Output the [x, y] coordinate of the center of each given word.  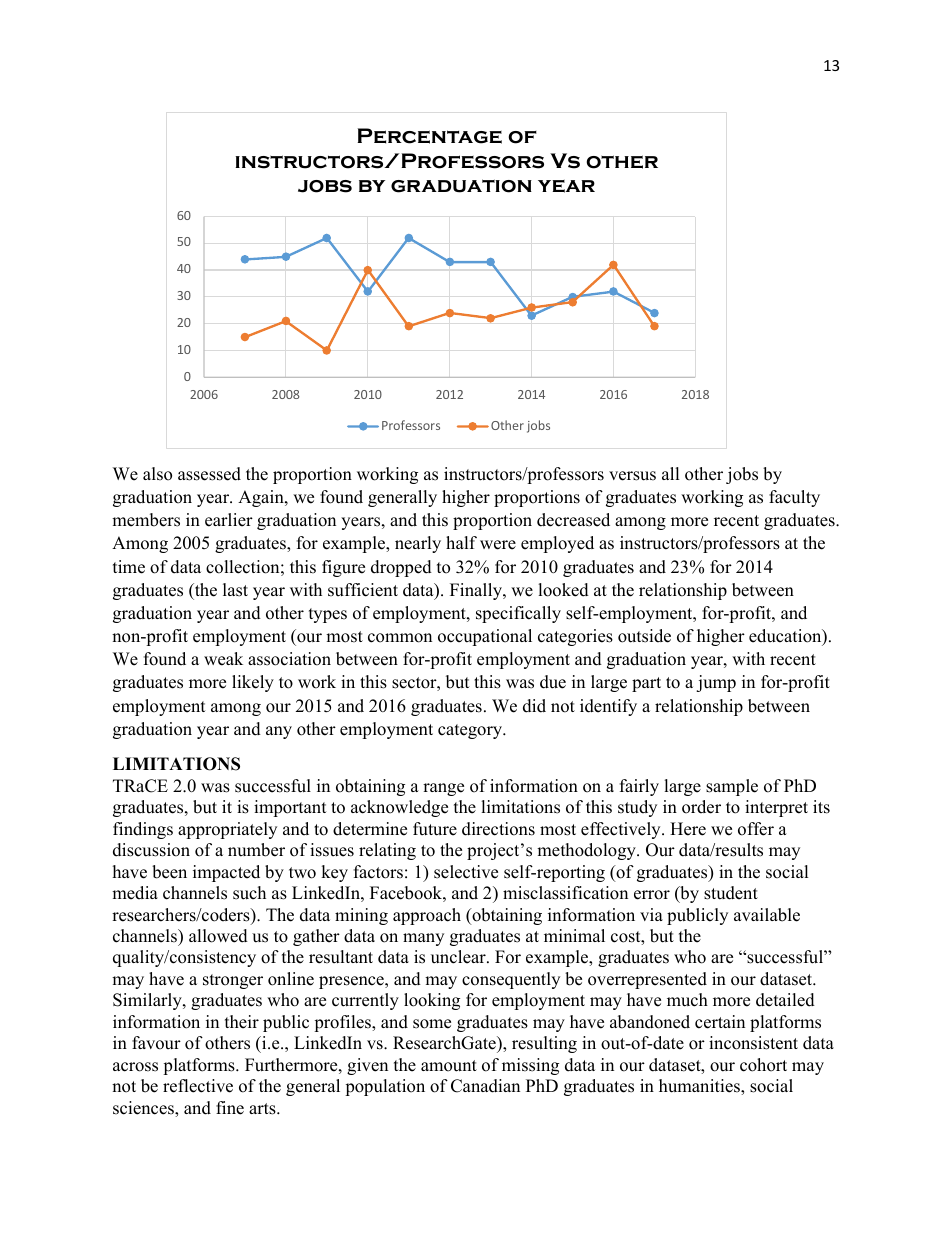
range [443, 789]
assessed [209, 474]
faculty [794, 498]
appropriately [227, 830]
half [461, 542]
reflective [198, 1086]
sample [732, 787]
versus [632, 476]
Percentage [429, 136]
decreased [573, 520]
